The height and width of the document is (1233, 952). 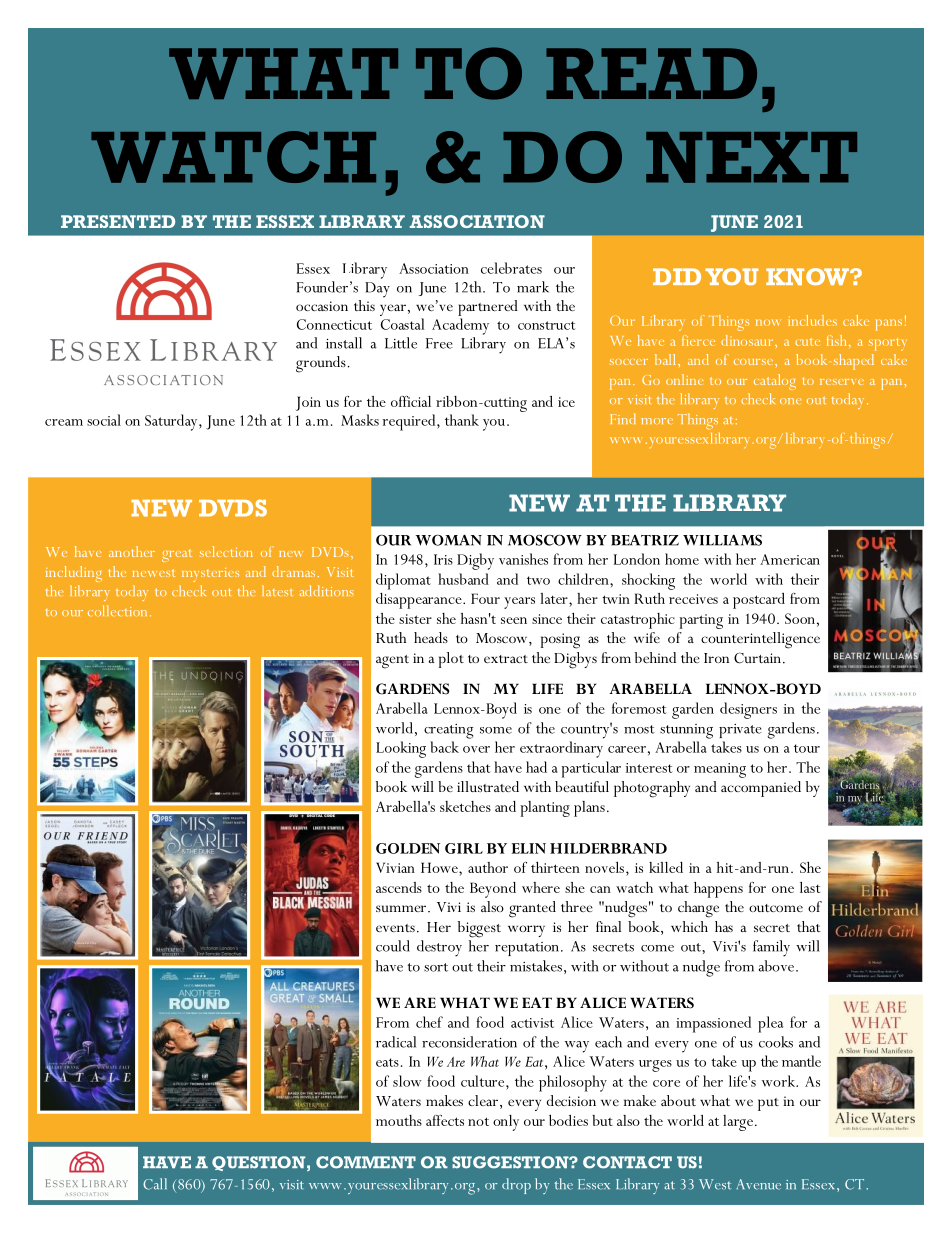 What do you see at coordinates (751, 157) in the document?
I see `NEXT` at bounding box center [751, 157].
